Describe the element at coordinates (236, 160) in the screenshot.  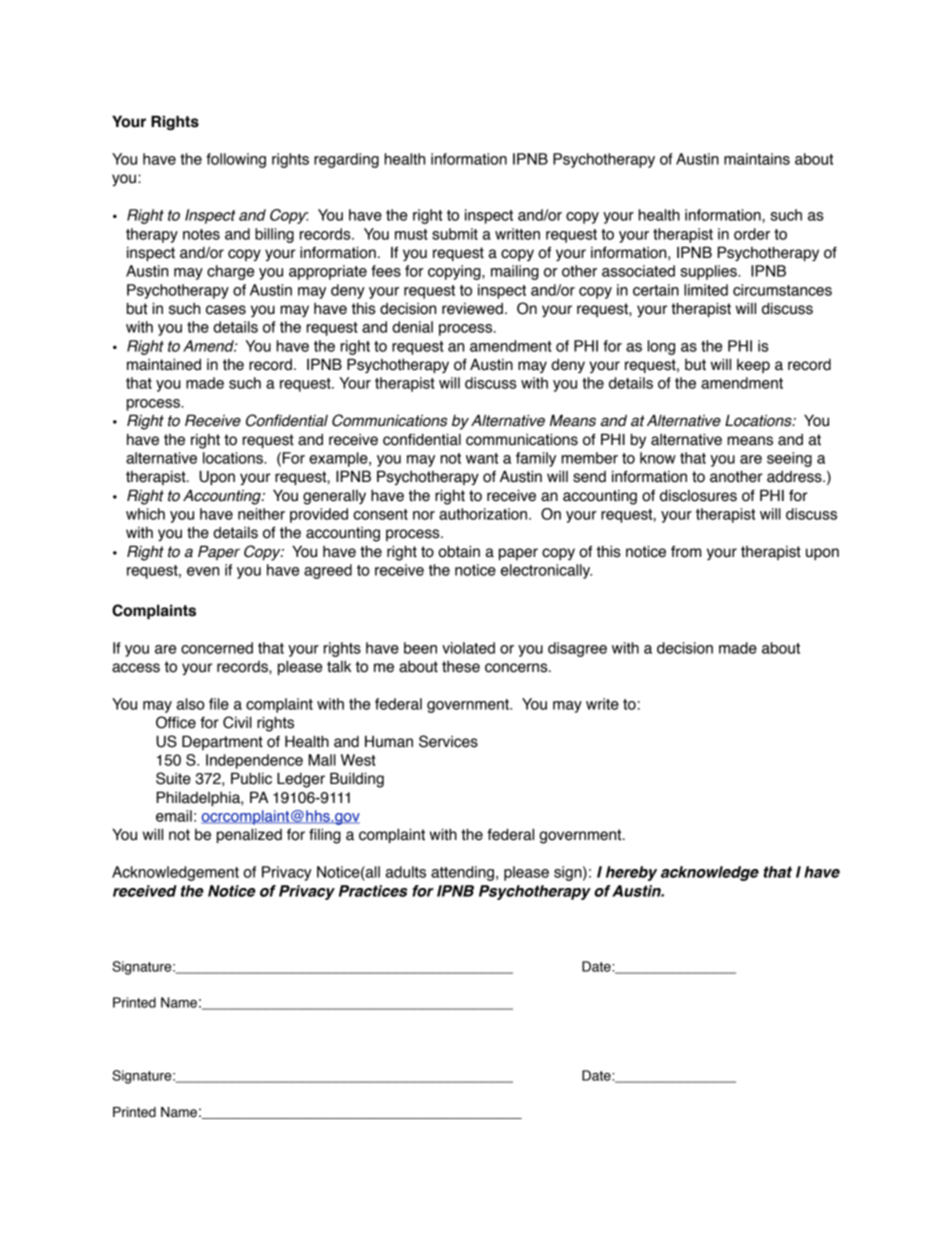
I see `following` at that location.
